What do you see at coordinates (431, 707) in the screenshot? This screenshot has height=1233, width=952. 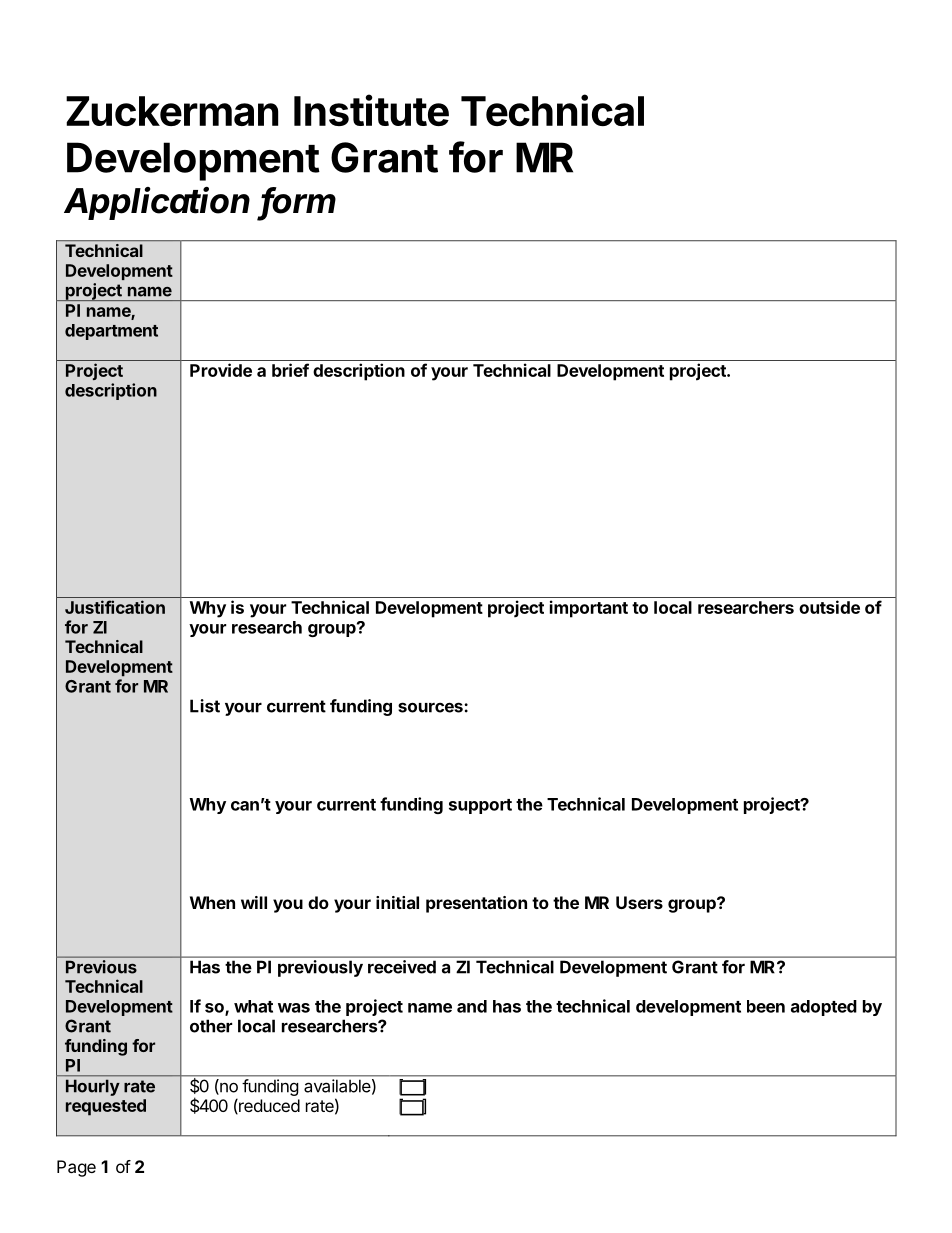 I see `sources` at bounding box center [431, 707].
